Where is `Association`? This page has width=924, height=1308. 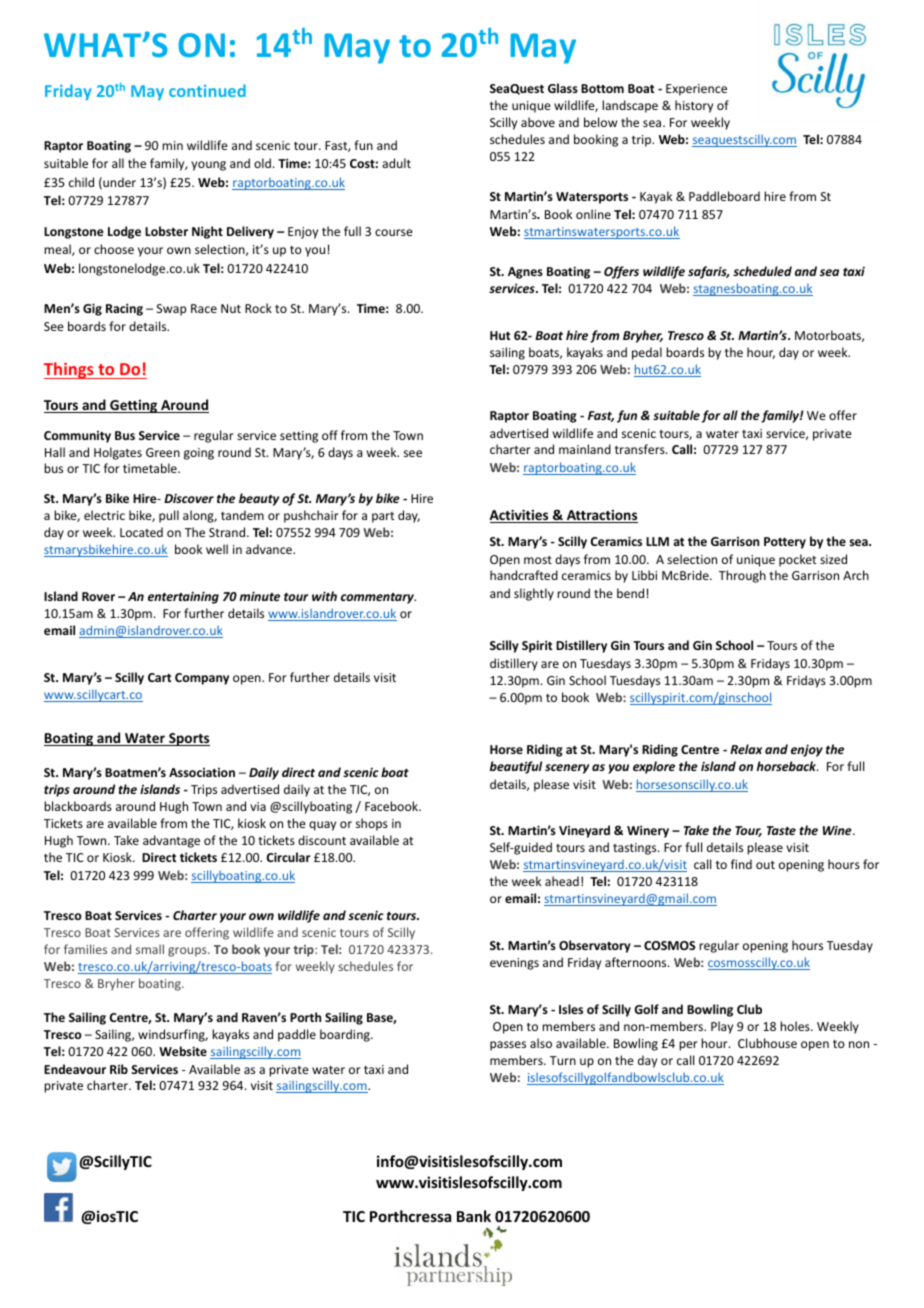 Association is located at coordinates (202, 772).
